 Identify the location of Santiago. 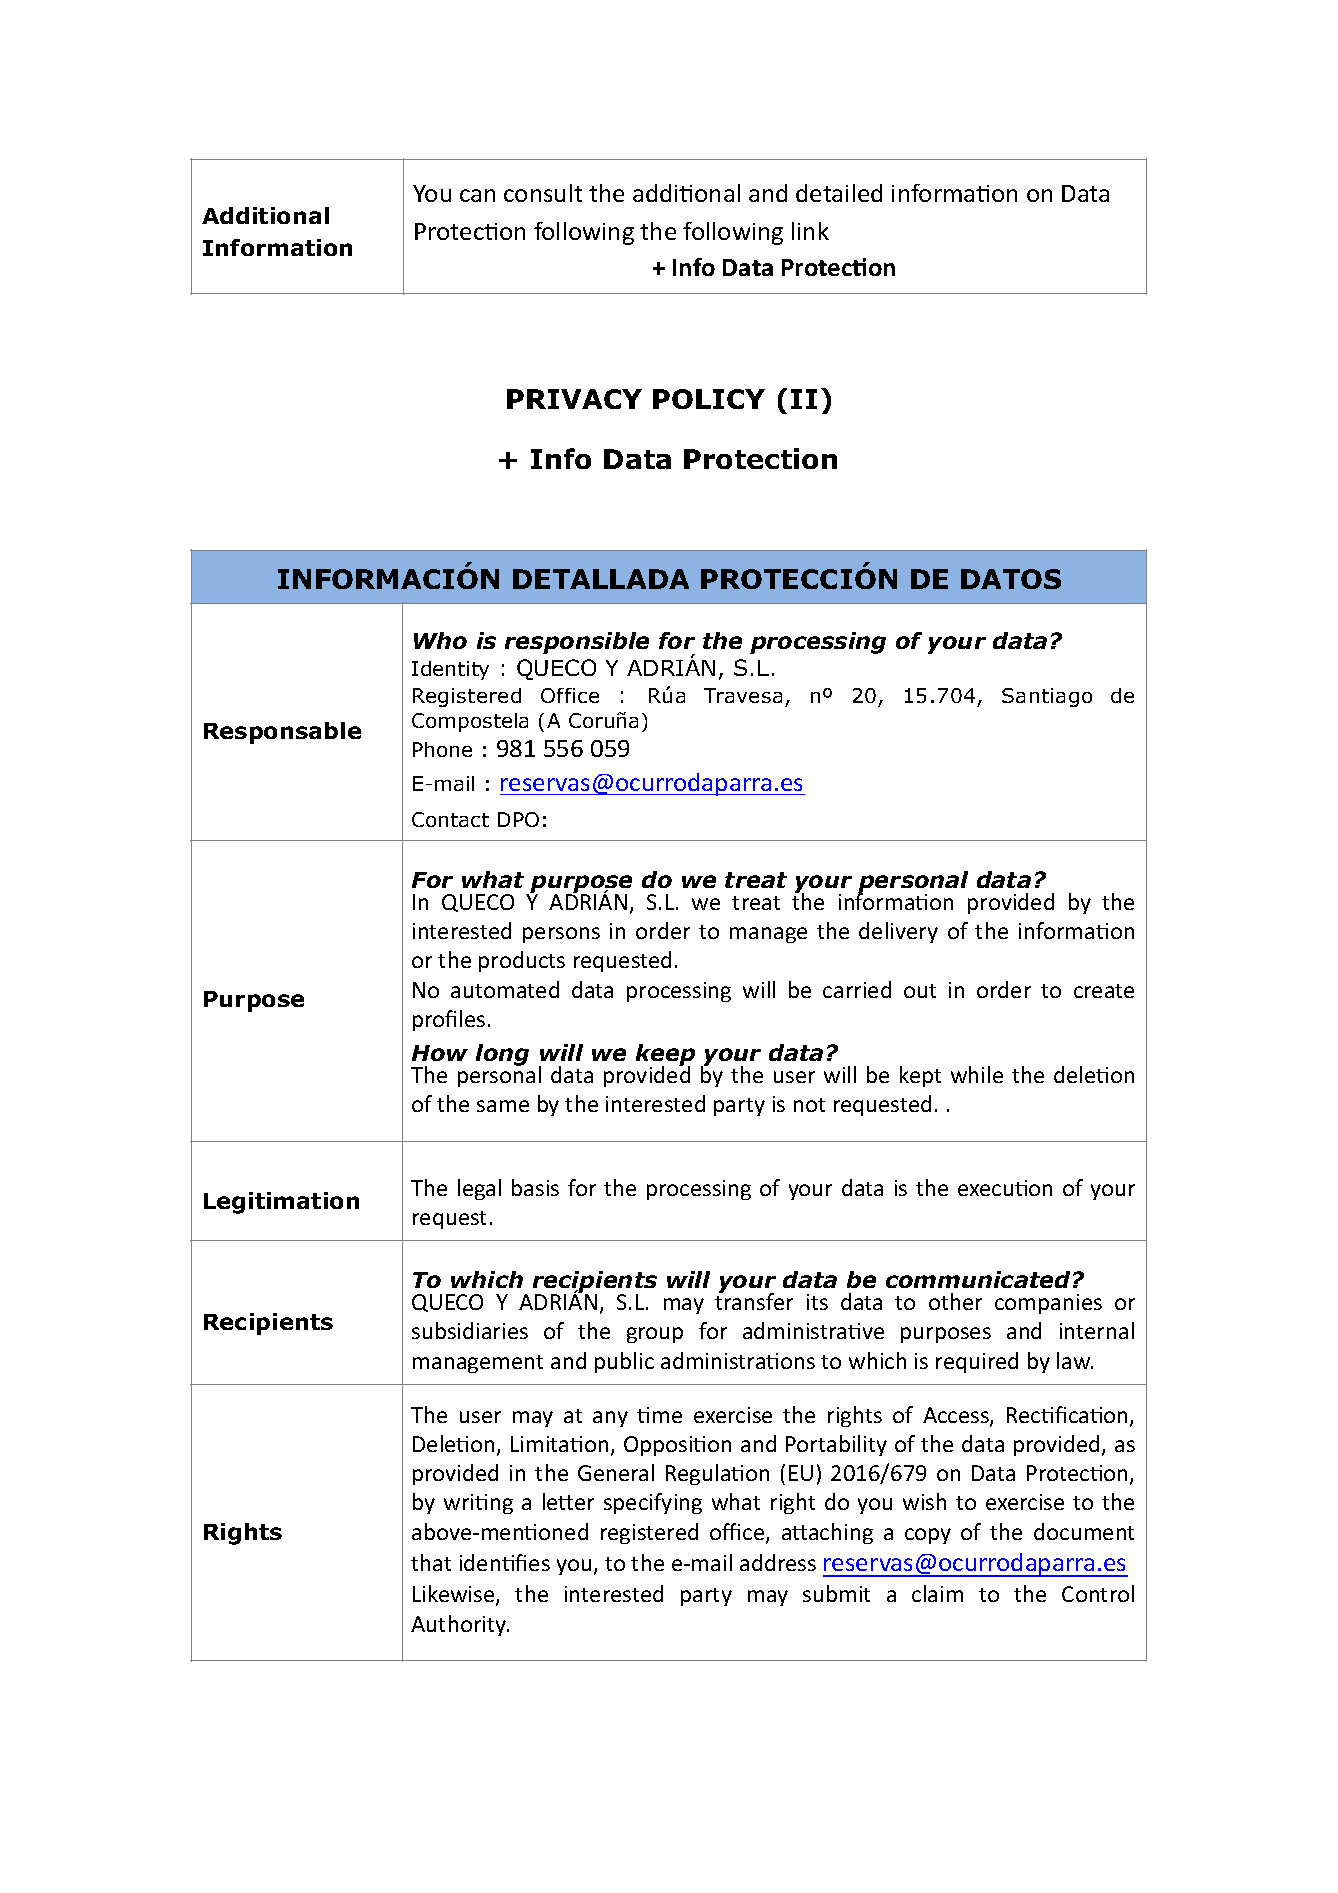
(1047, 697).
